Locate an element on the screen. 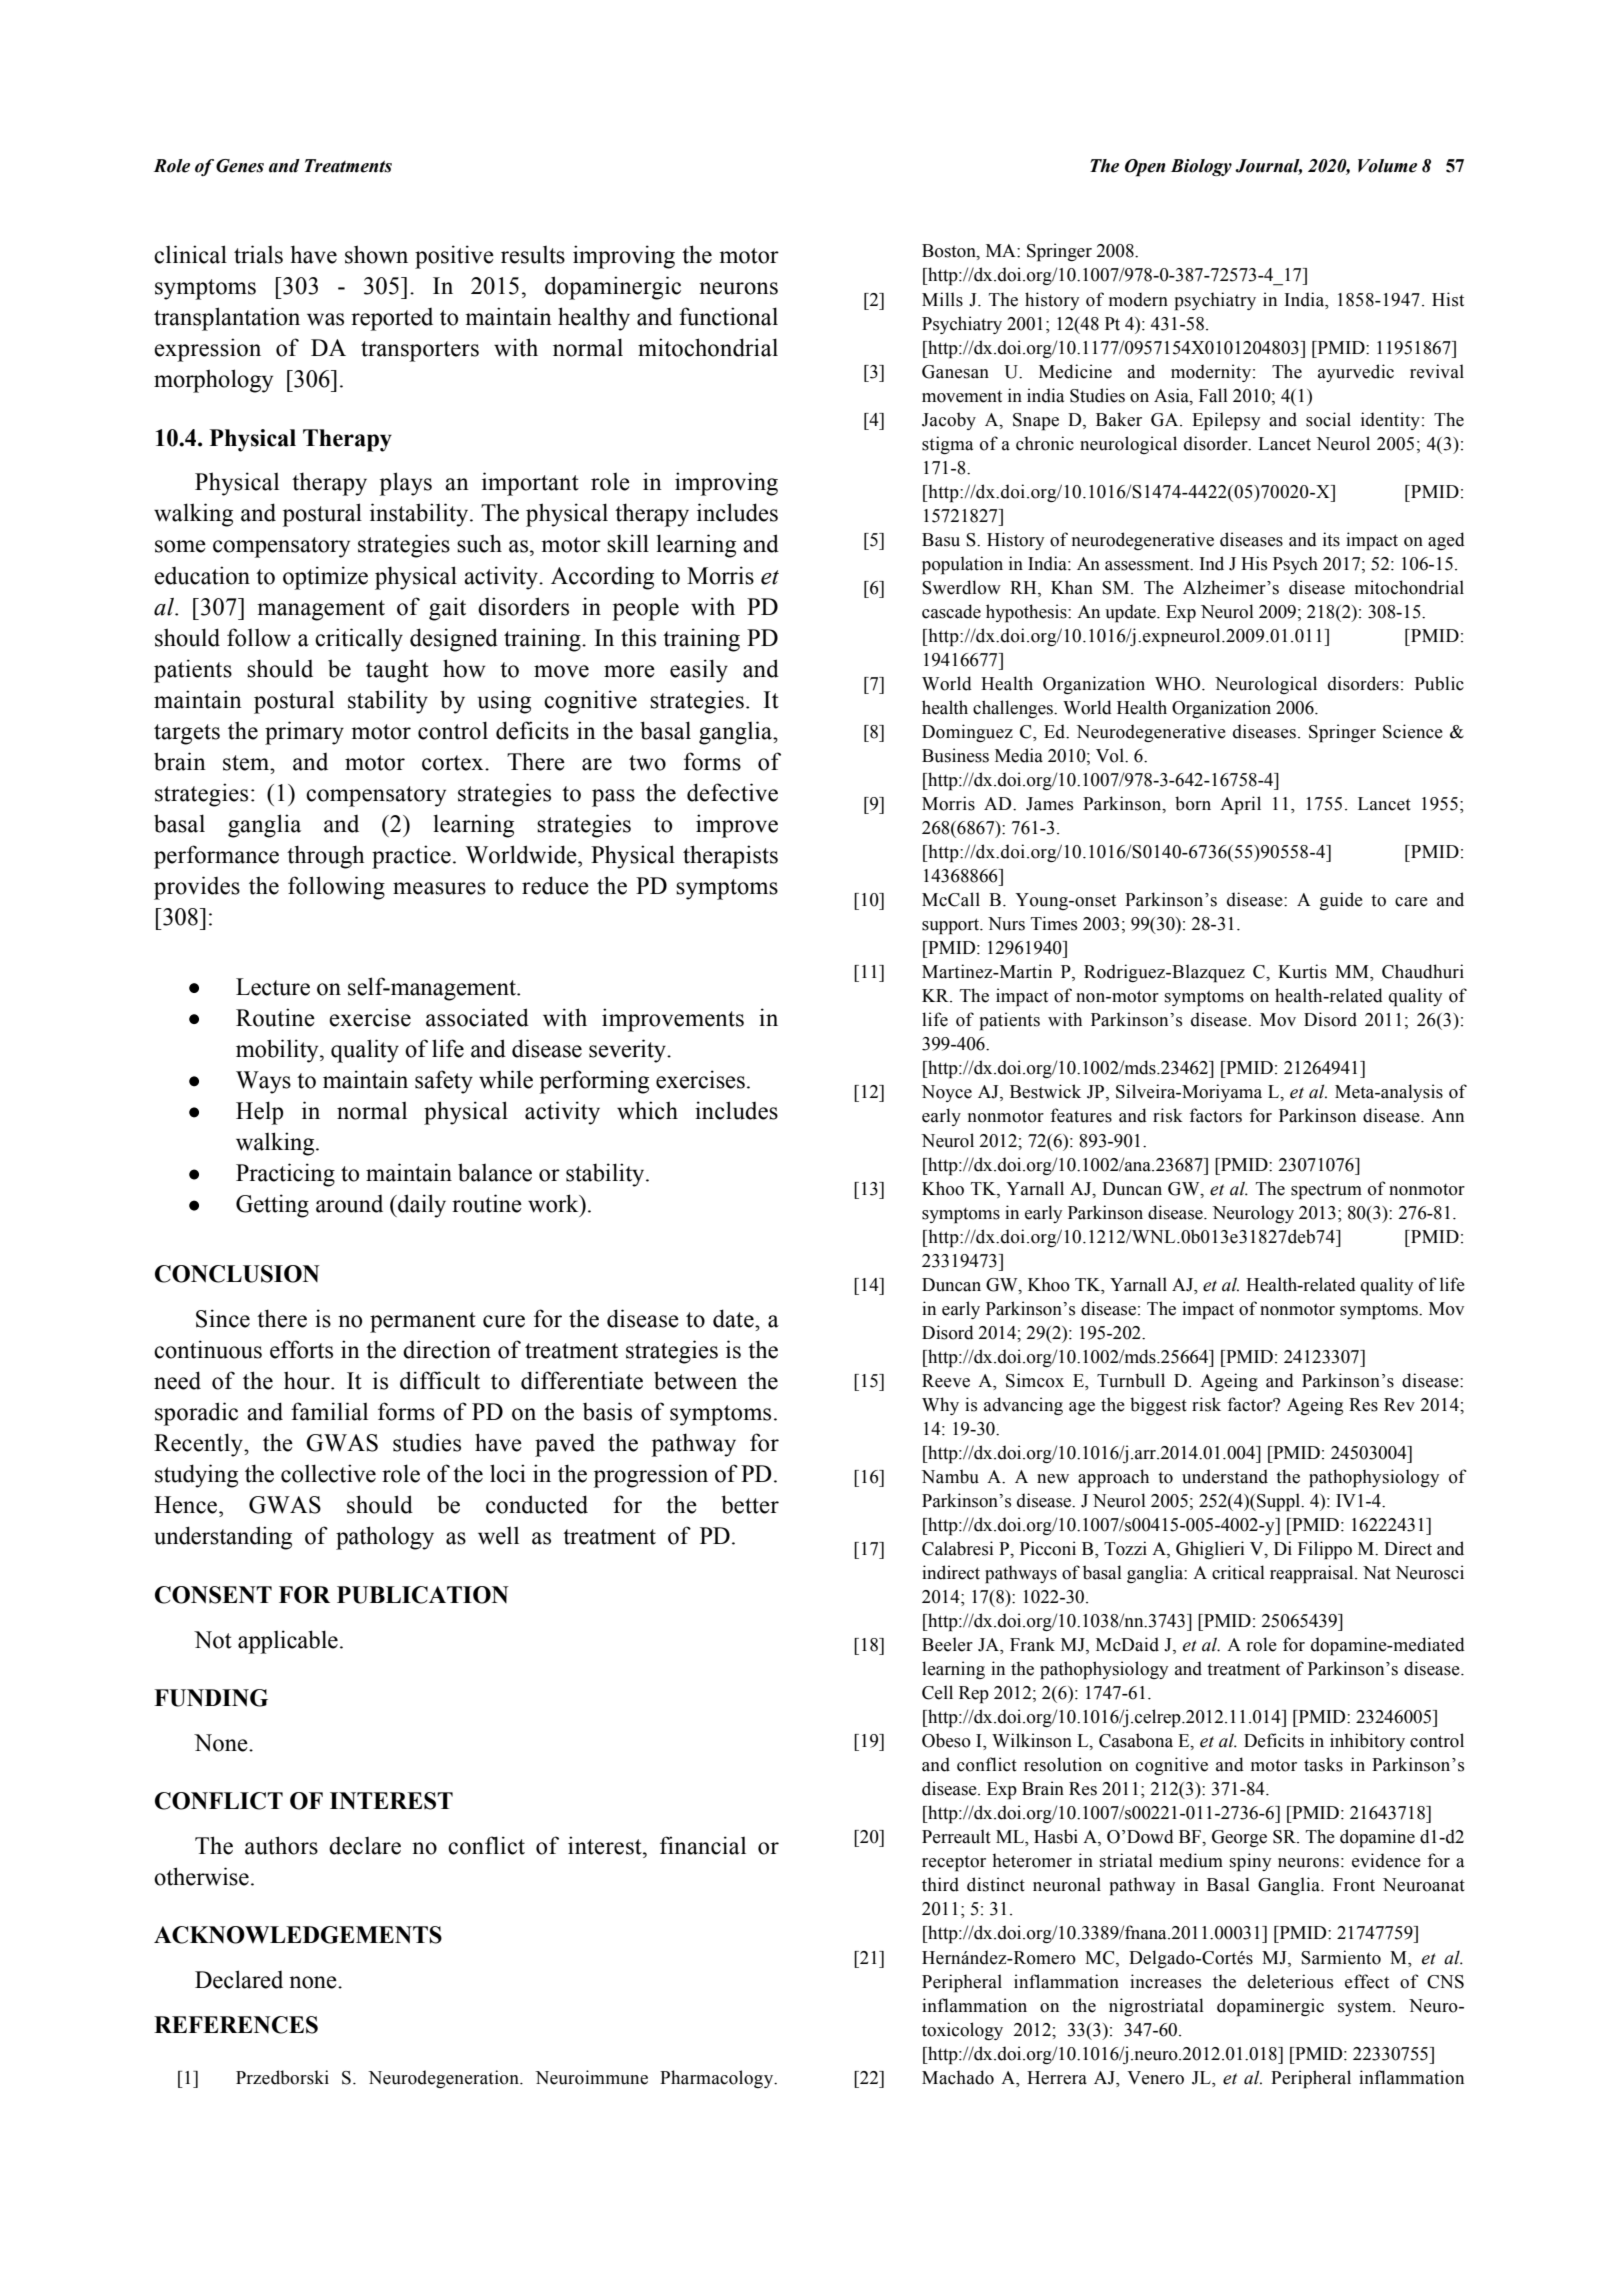 This screenshot has height=2290, width=1619. Biology is located at coordinates (1201, 167).
